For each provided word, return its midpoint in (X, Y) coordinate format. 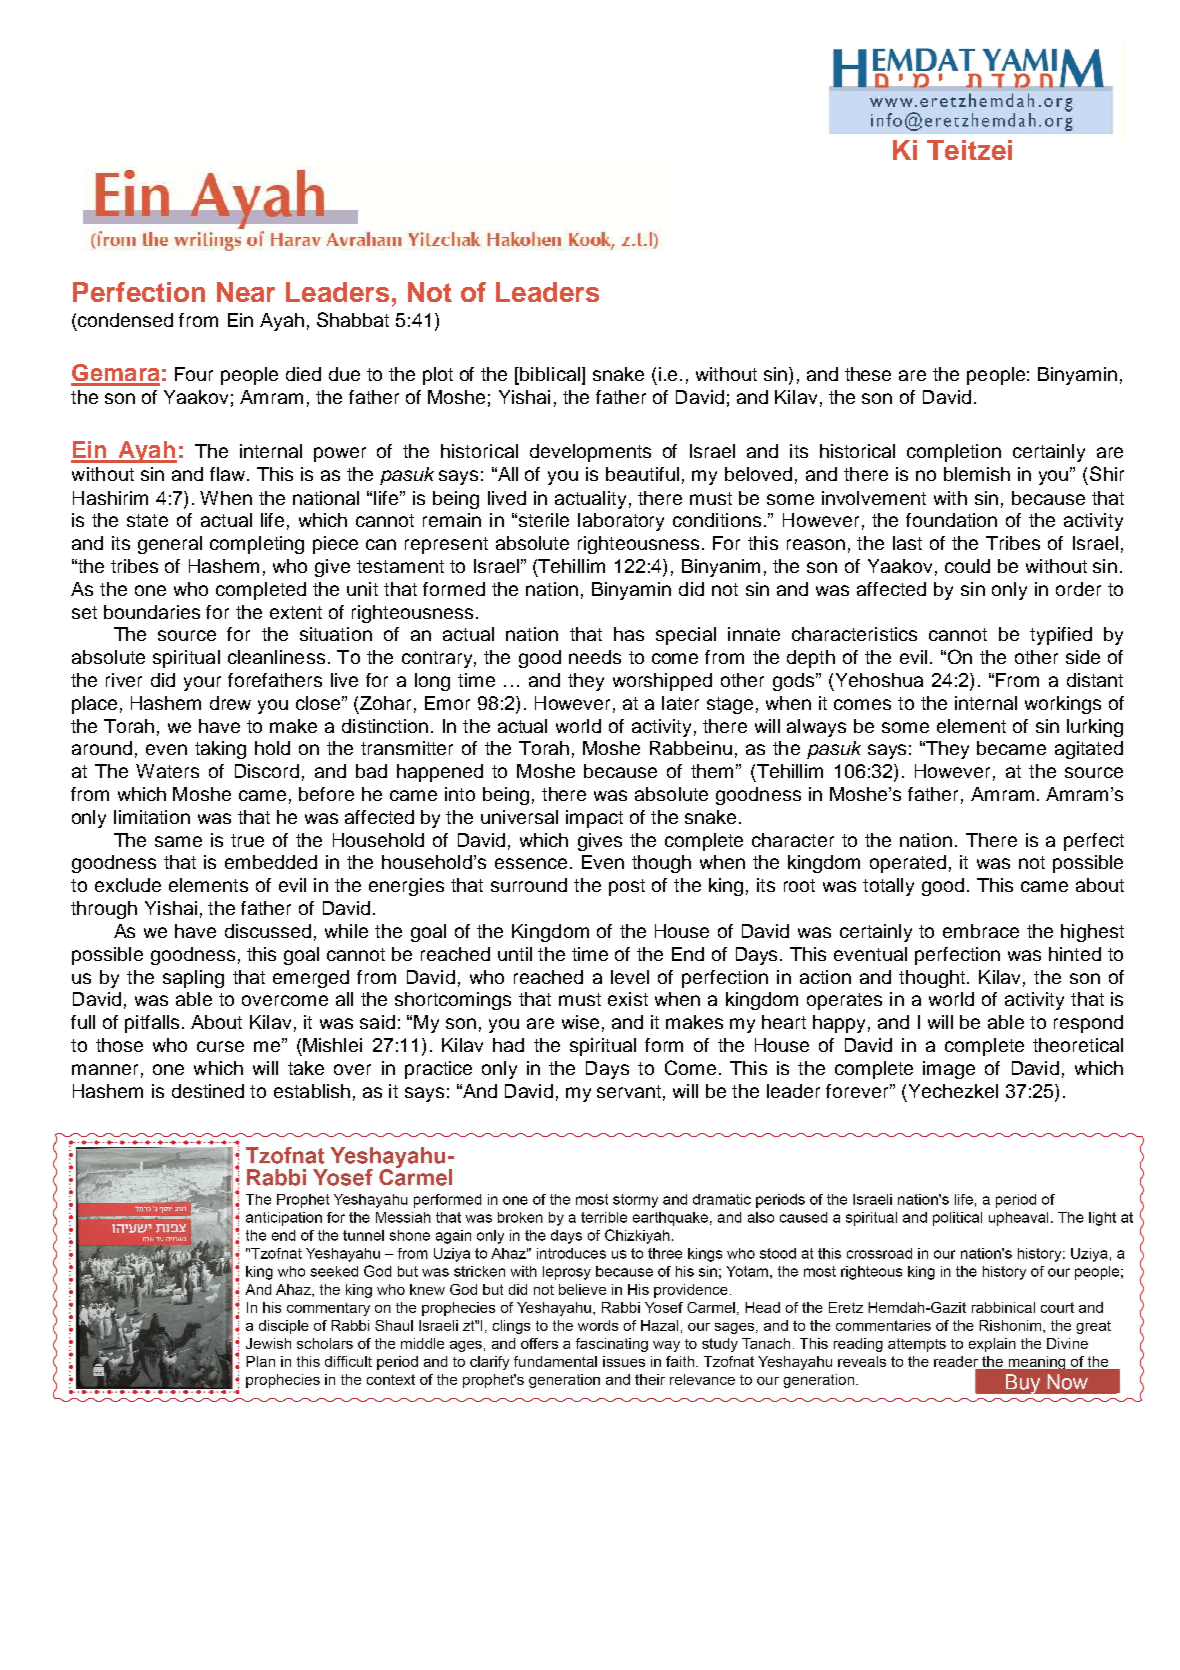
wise (580, 1022)
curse (220, 1046)
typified (1061, 636)
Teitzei (969, 150)
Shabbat (353, 319)
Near (246, 292)
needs (595, 657)
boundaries (152, 612)
